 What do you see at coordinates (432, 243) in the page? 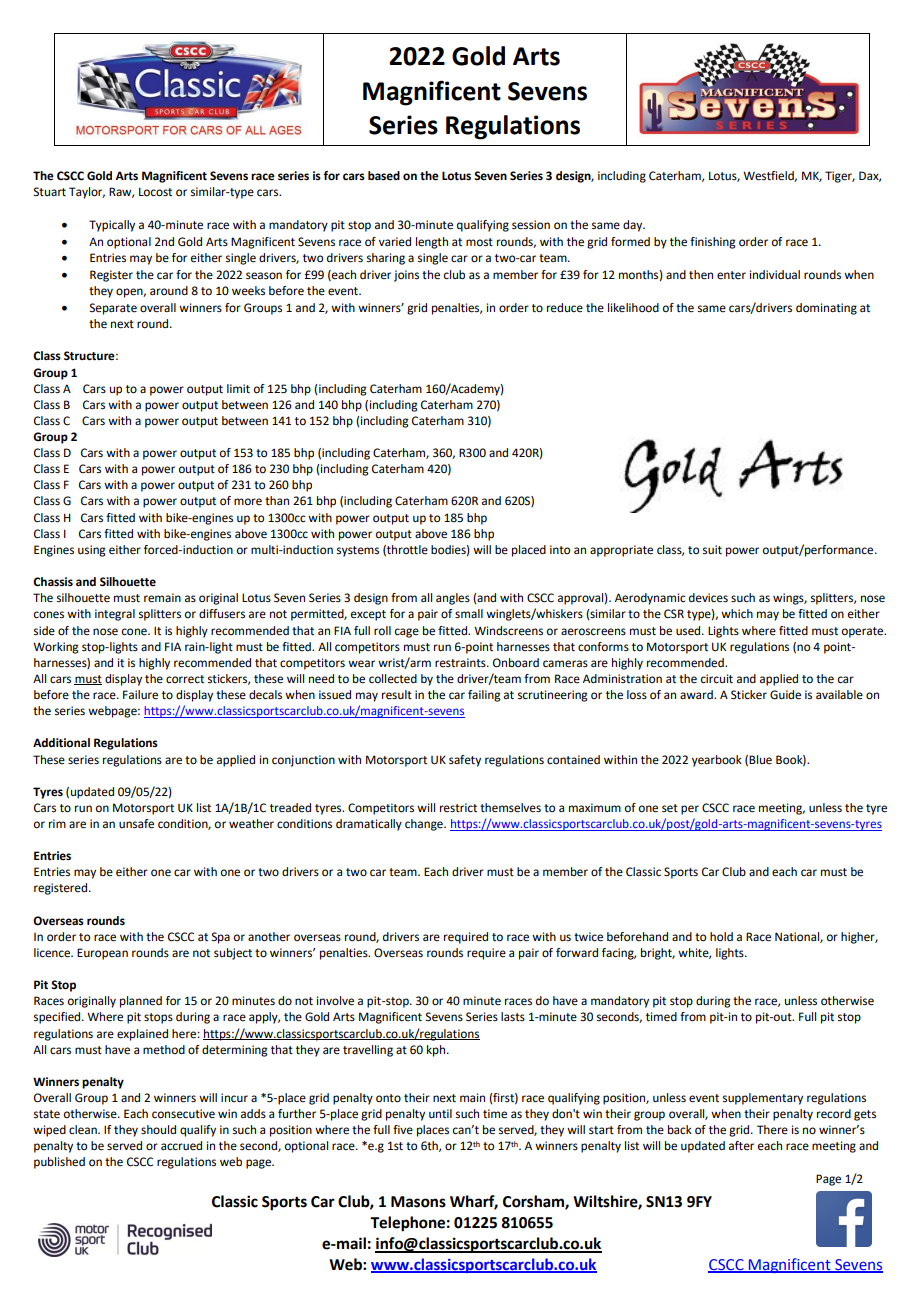
I see `length` at bounding box center [432, 243].
